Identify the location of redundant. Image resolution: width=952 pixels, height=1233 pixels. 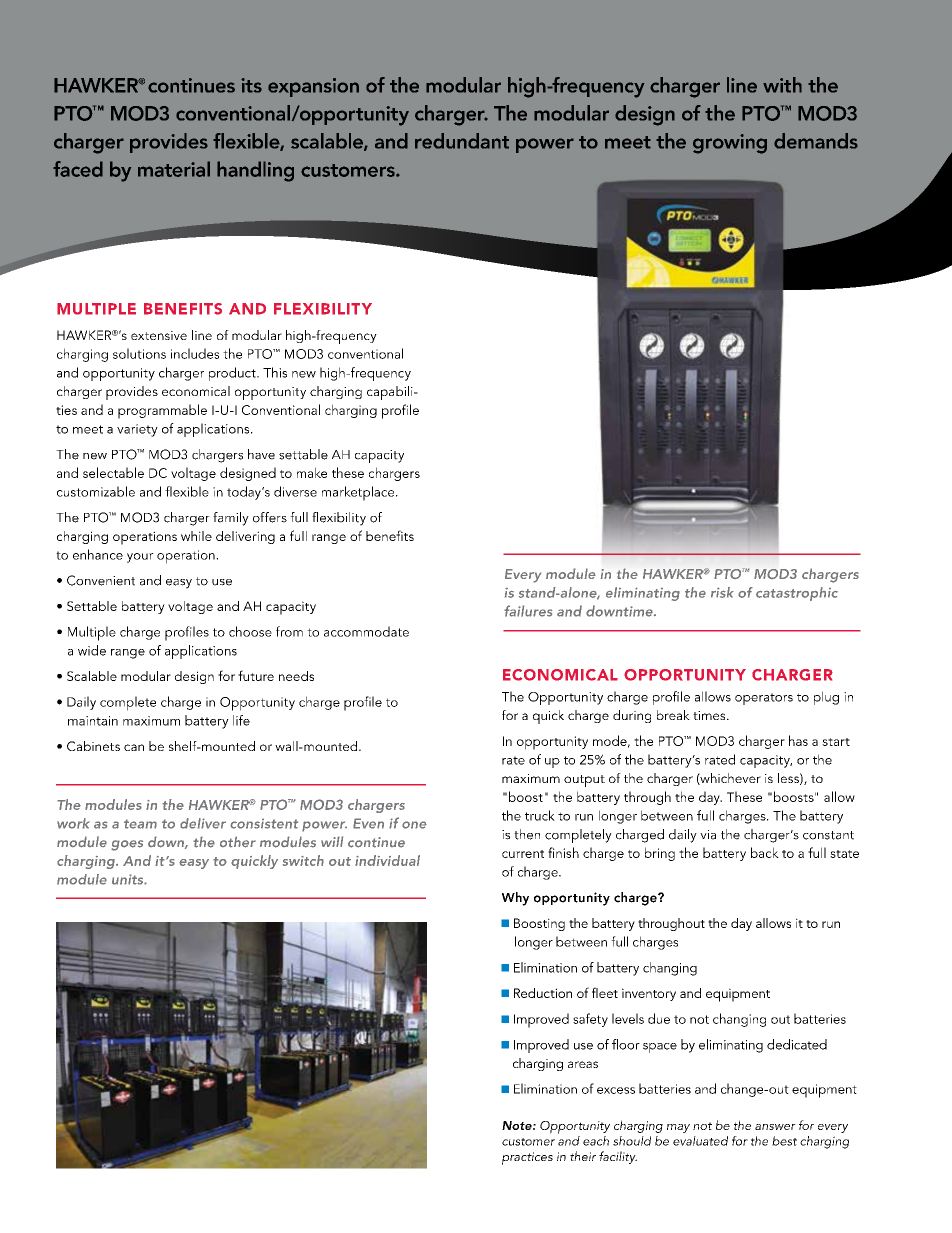
(462, 141).
